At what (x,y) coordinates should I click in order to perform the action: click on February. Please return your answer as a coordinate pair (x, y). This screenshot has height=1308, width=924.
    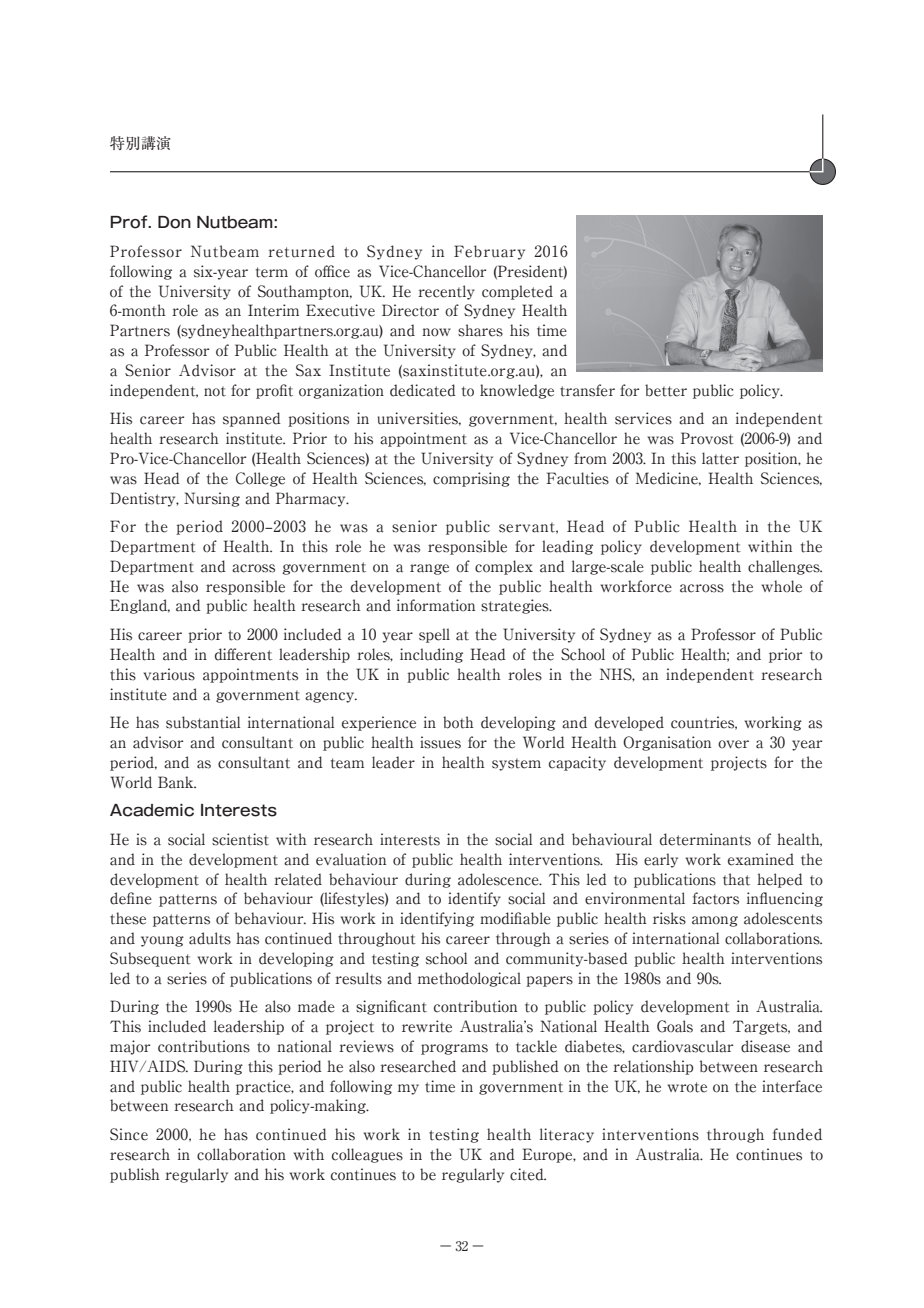
    Looking at the image, I should click on (489, 252).
